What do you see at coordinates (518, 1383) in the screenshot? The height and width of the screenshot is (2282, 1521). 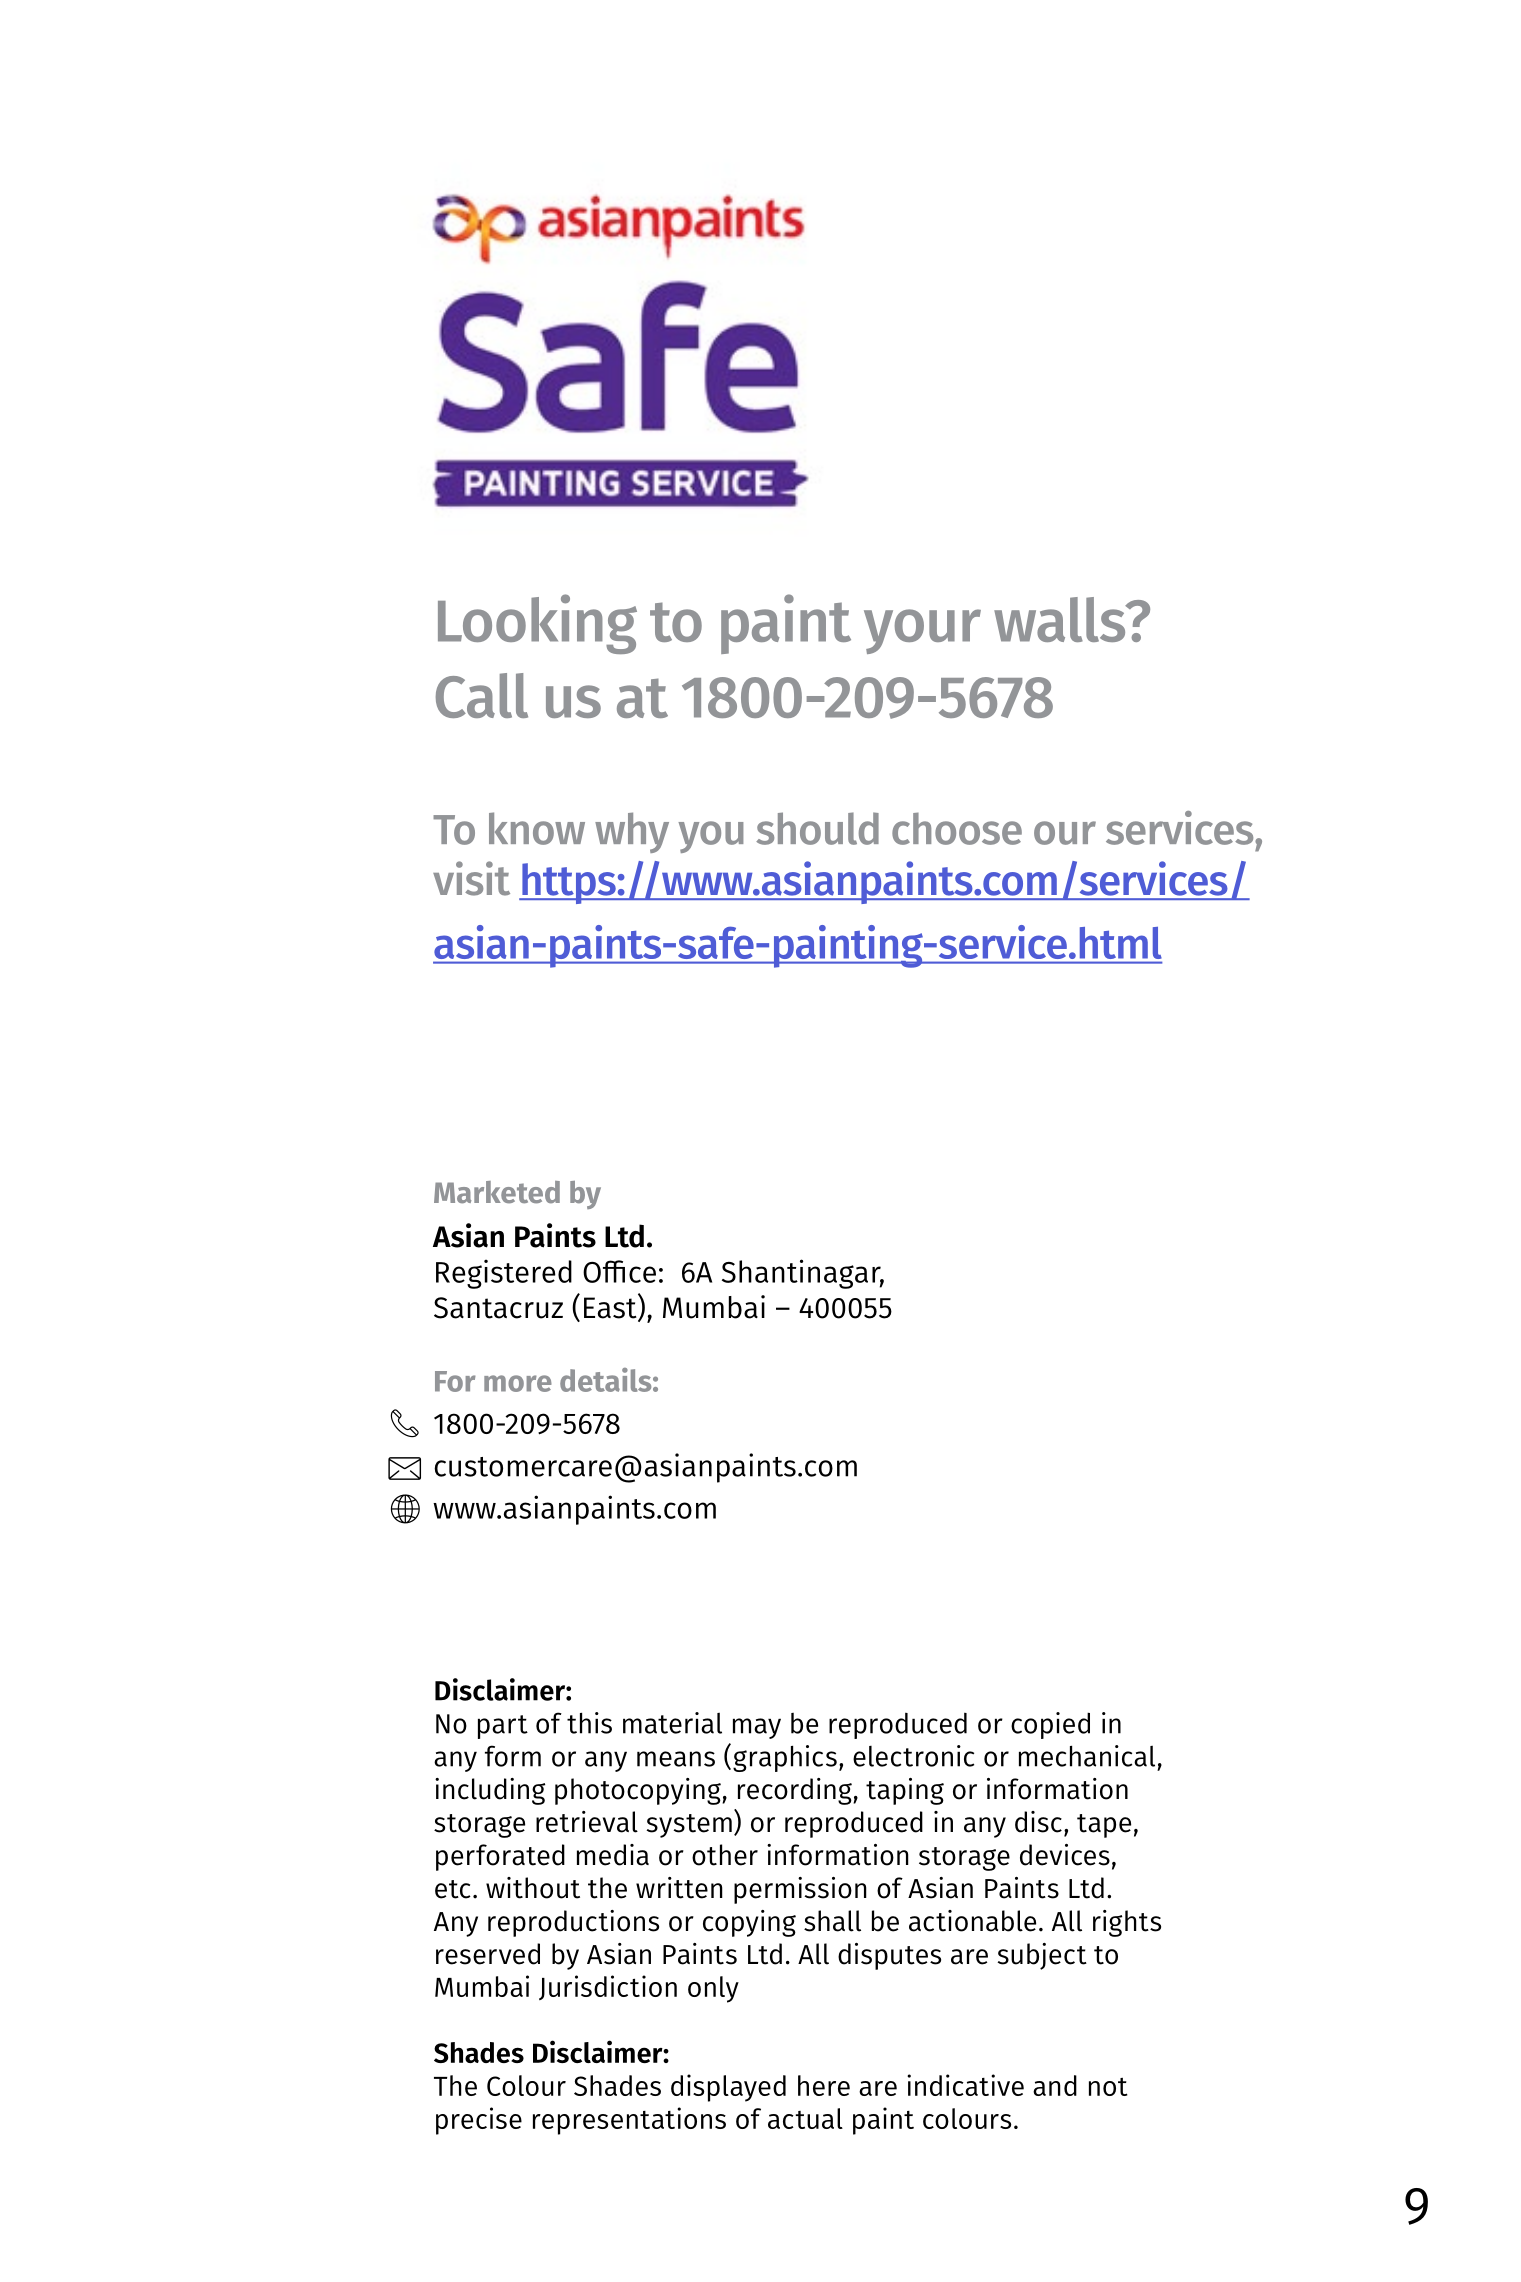 I see `more` at bounding box center [518, 1383].
